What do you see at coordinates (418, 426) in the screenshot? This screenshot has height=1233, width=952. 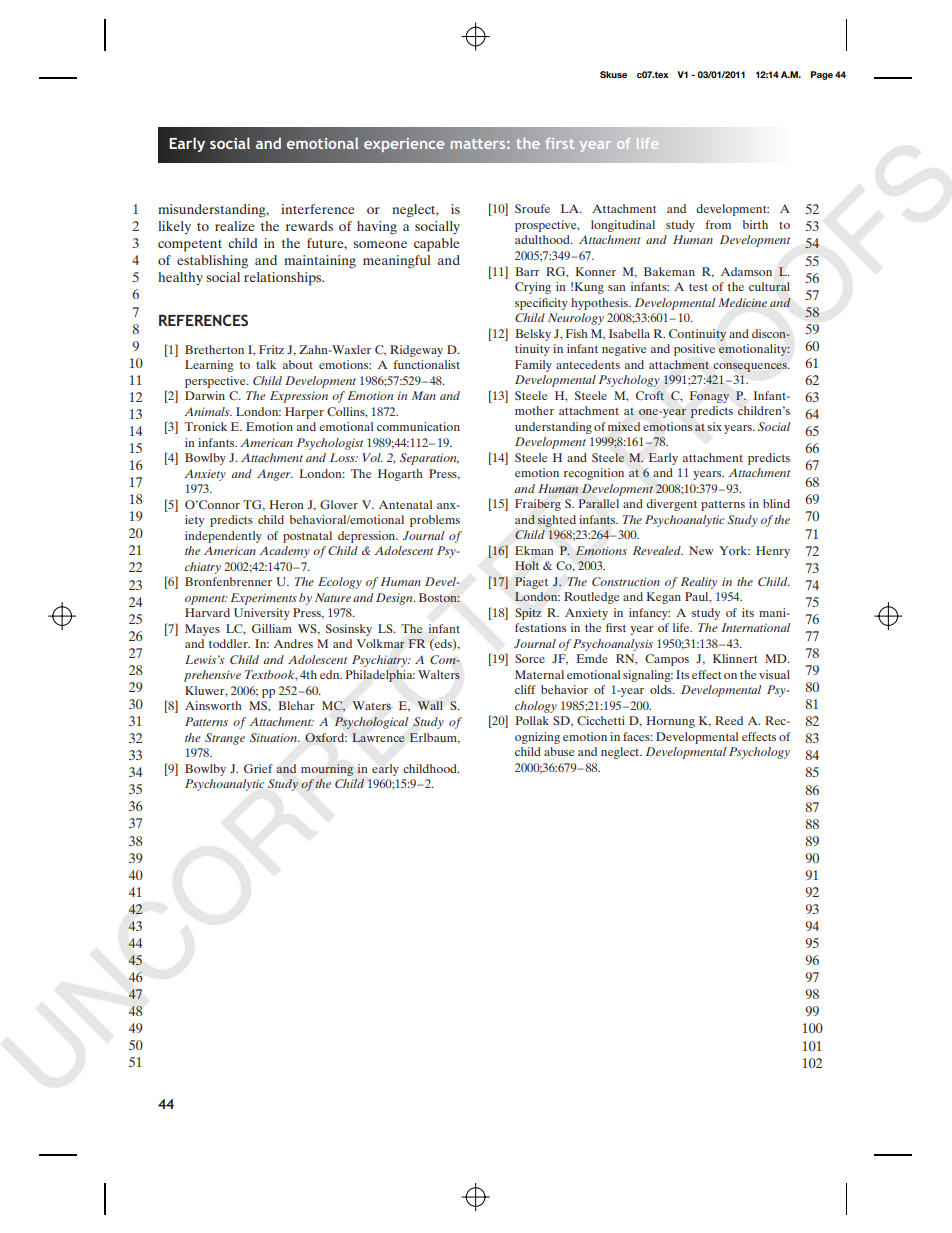 I see `communication` at bounding box center [418, 426].
